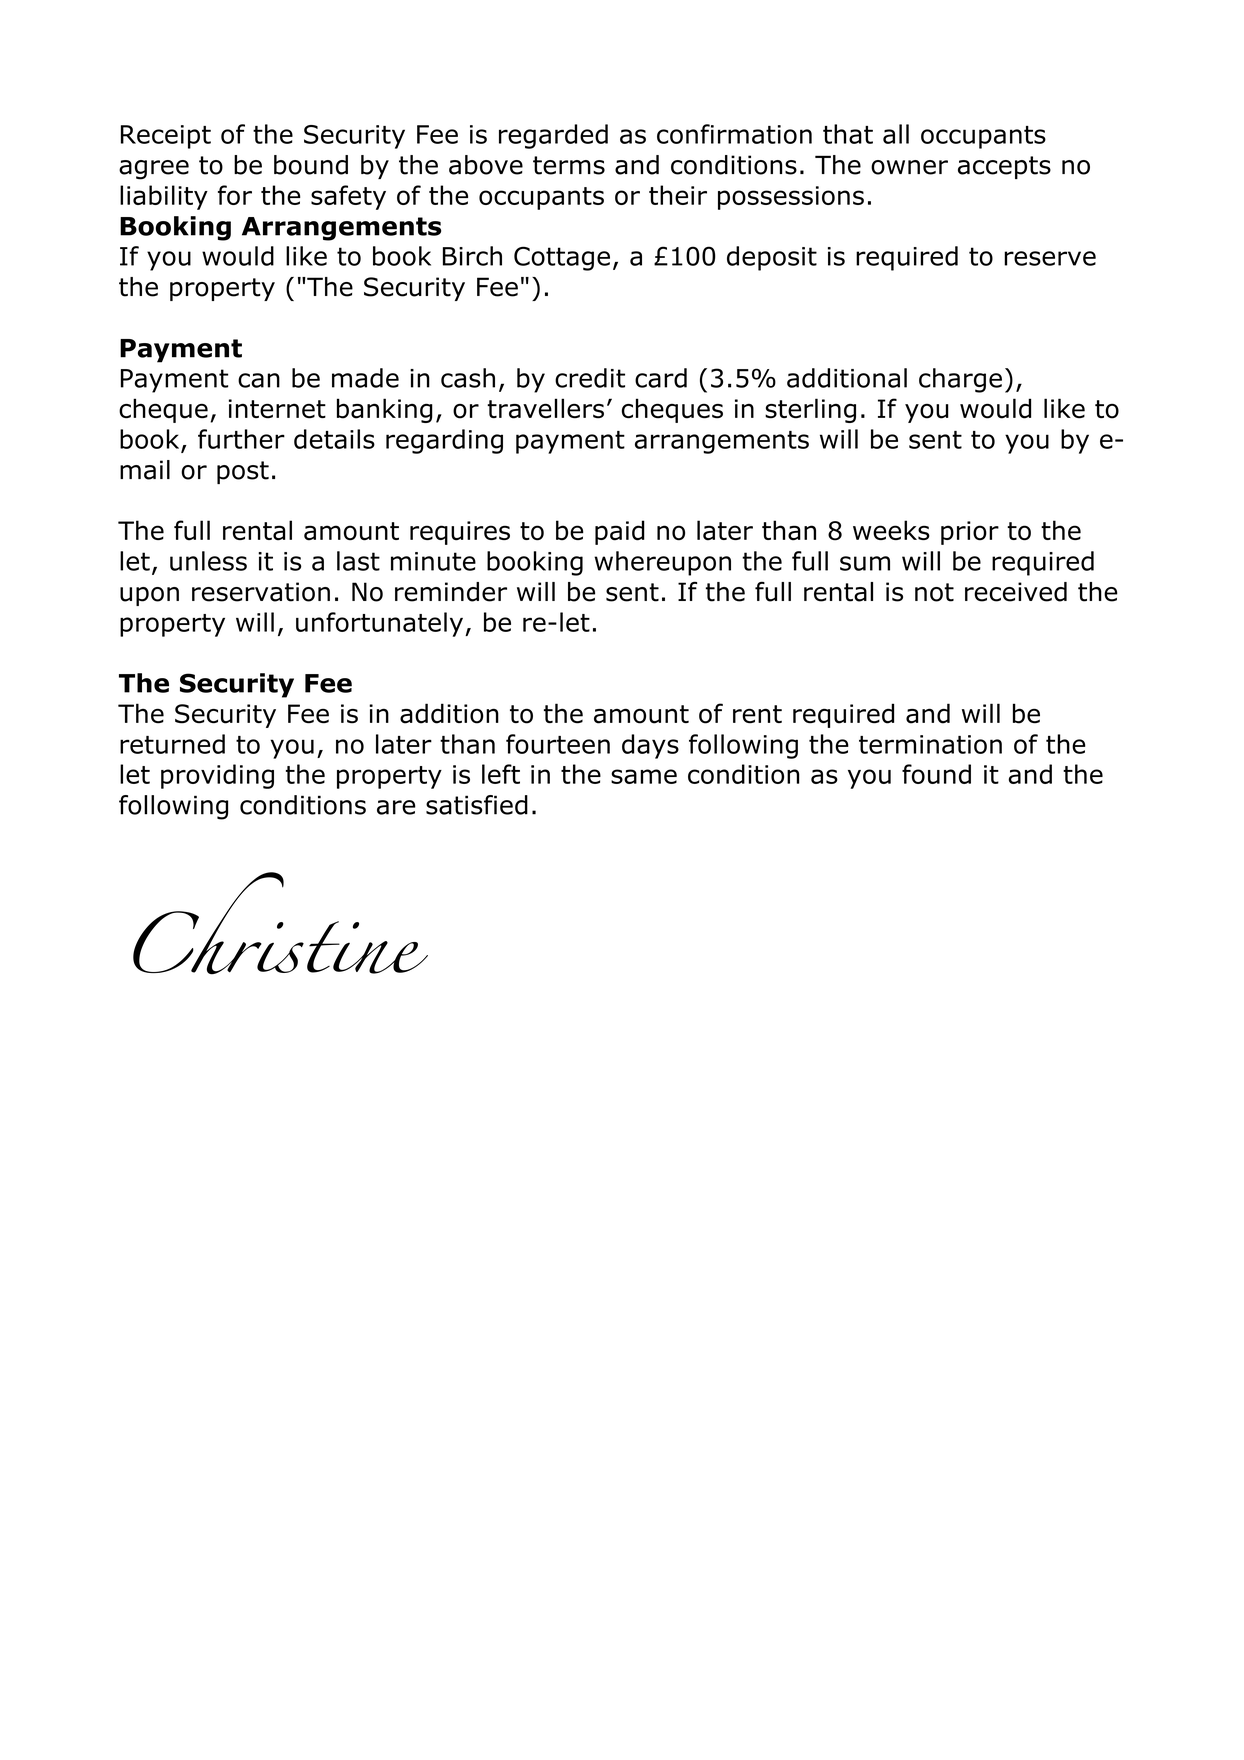  Describe the element at coordinates (451, 592) in the image. I see `reminder` at that location.
